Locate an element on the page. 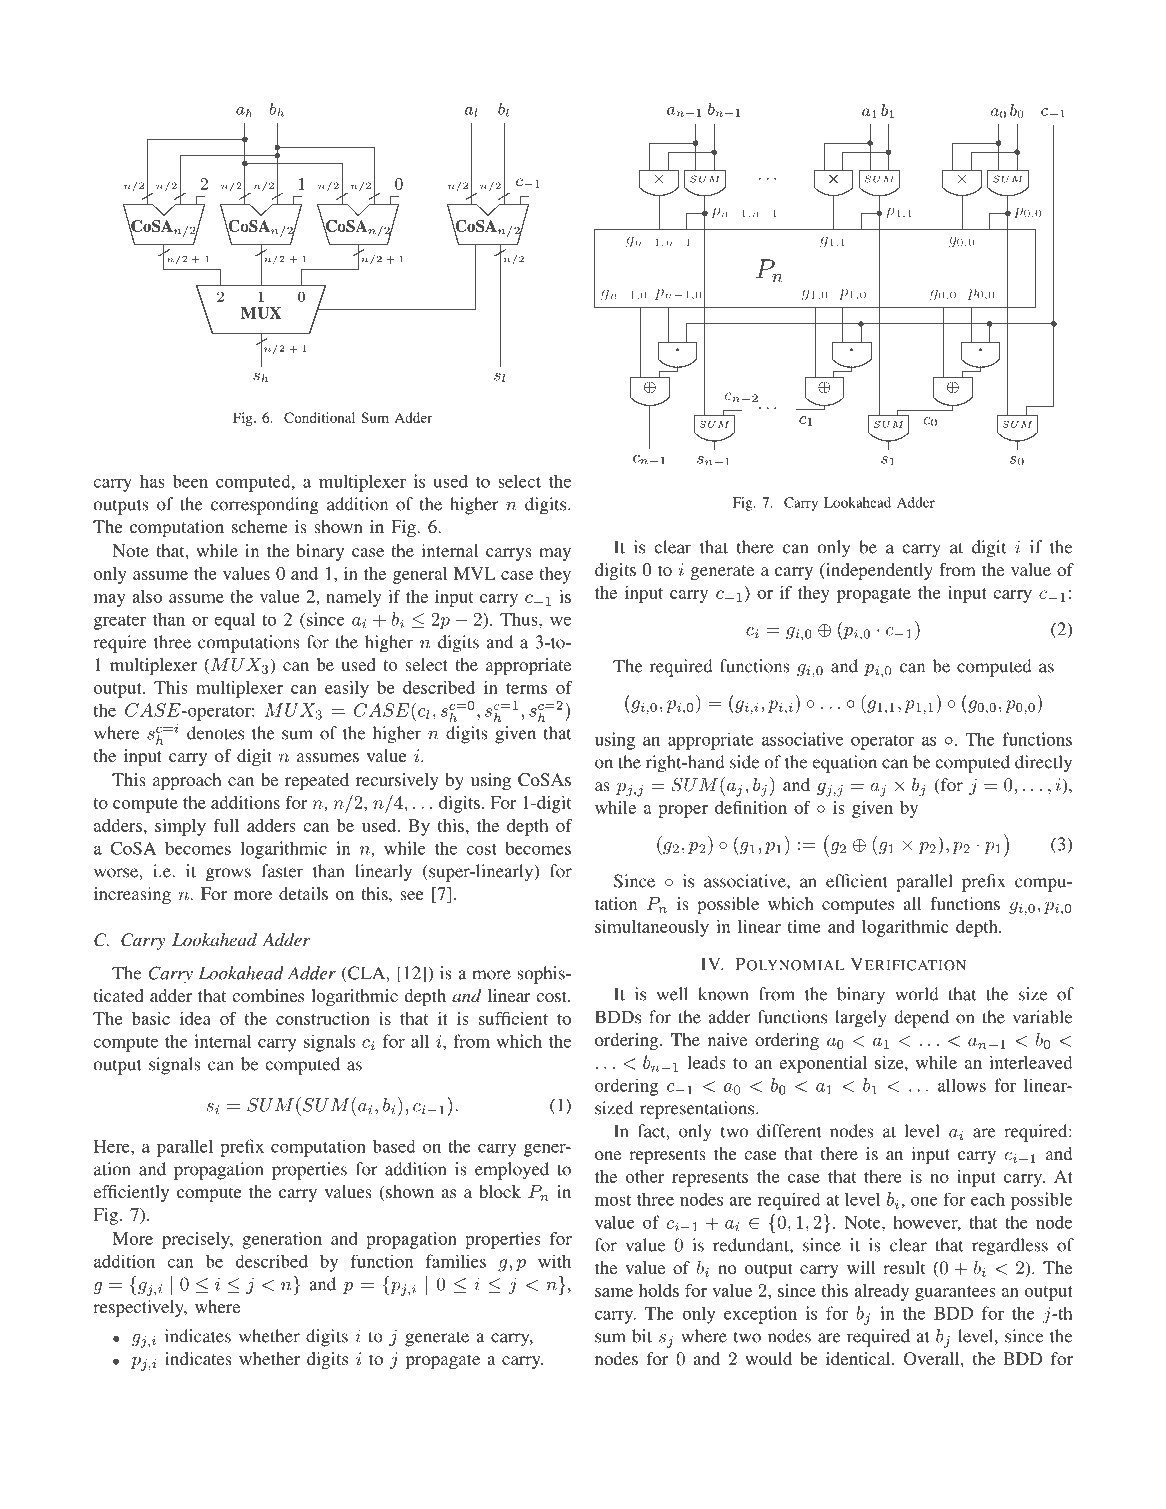 Image resolution: width=1166 pixels, height=1509 pixels. guarantees is located at coordinates (955, 1293).
